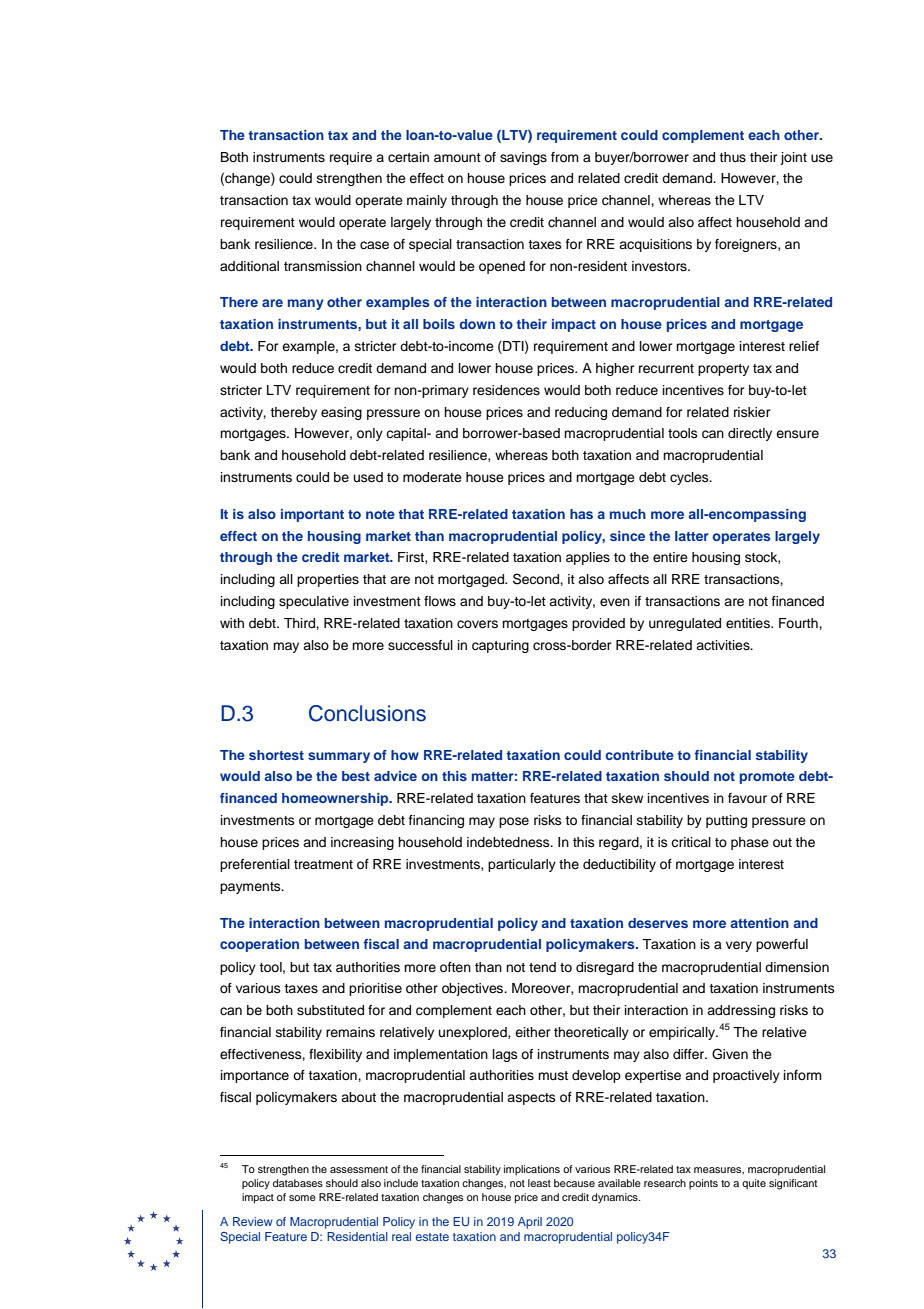 This document has height=1309, width=924. Describe the element at coordinates (530, 1223) in the document. I see `April` at that location.
